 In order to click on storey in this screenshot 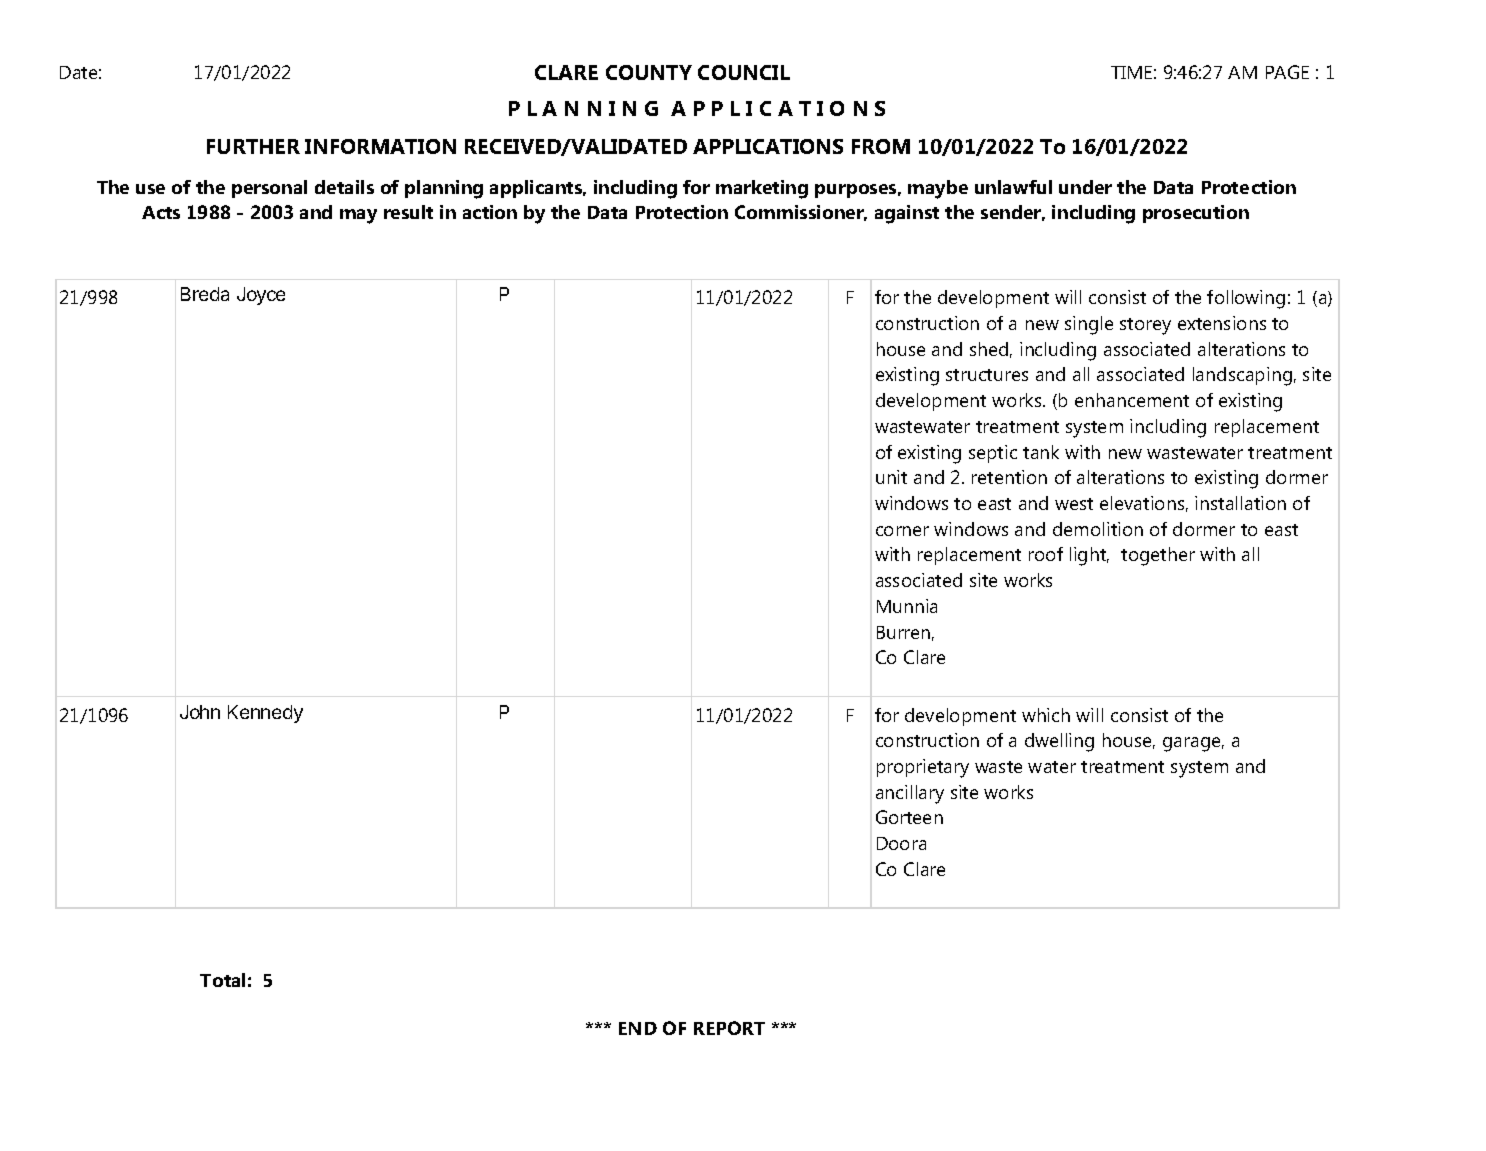, I will do `click(1145, 326)`.
